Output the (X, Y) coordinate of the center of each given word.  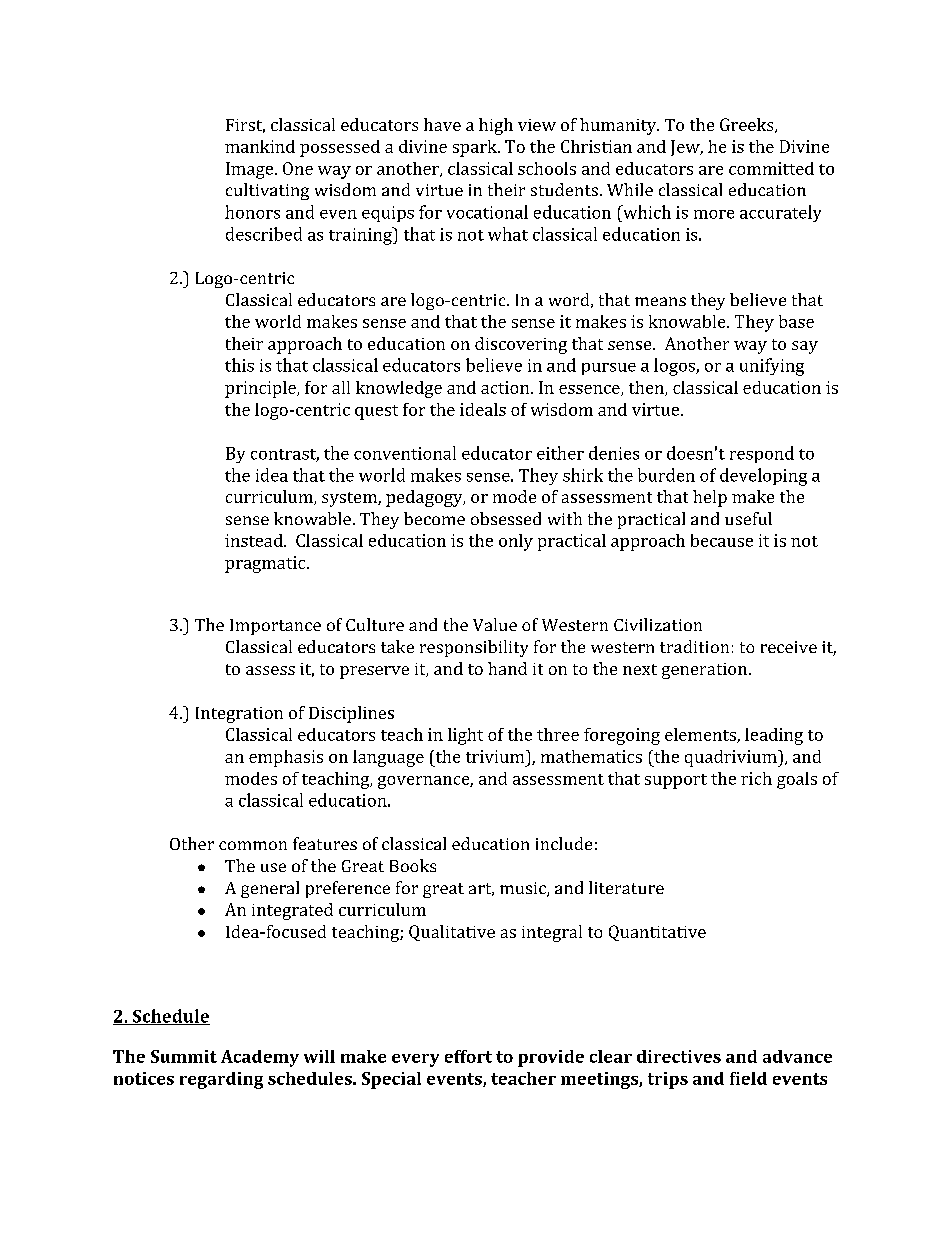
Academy (260, 1058)
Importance (275, 627)
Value (495, 624)
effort (468, 1056)
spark (476, 148)
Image (251, 170)
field (748, 1078)
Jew (686, 148)
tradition (694, 646)
